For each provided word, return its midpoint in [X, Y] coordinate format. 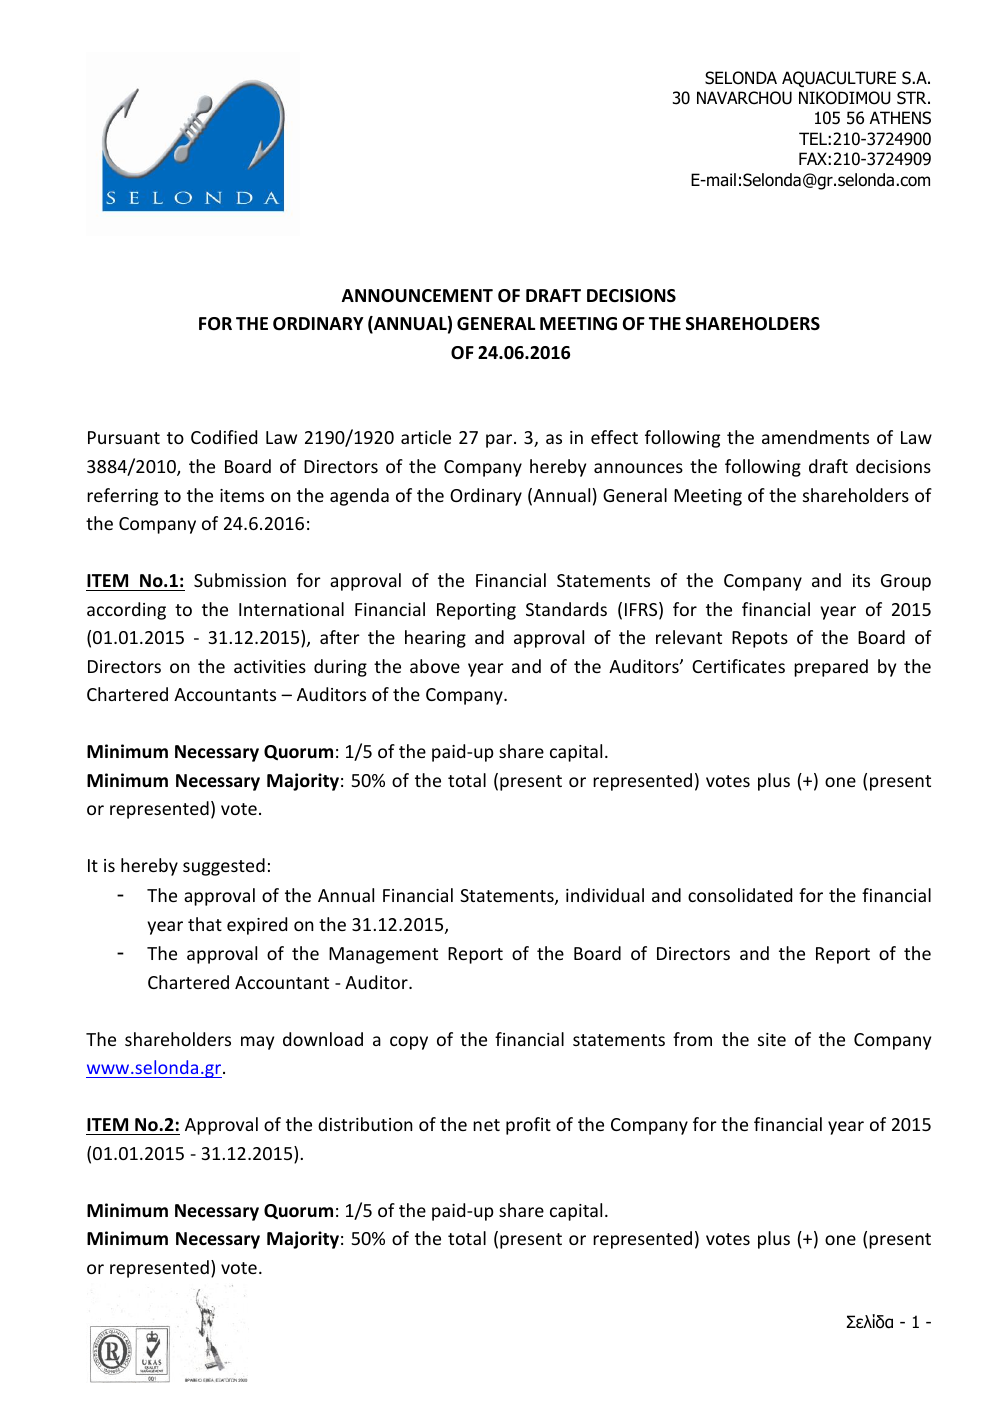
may [257, 1043]
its [861, 580]
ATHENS [900, 118]
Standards [566, 609]
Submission [240, 580]
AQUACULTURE [839, 79]
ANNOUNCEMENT [417, 296]
